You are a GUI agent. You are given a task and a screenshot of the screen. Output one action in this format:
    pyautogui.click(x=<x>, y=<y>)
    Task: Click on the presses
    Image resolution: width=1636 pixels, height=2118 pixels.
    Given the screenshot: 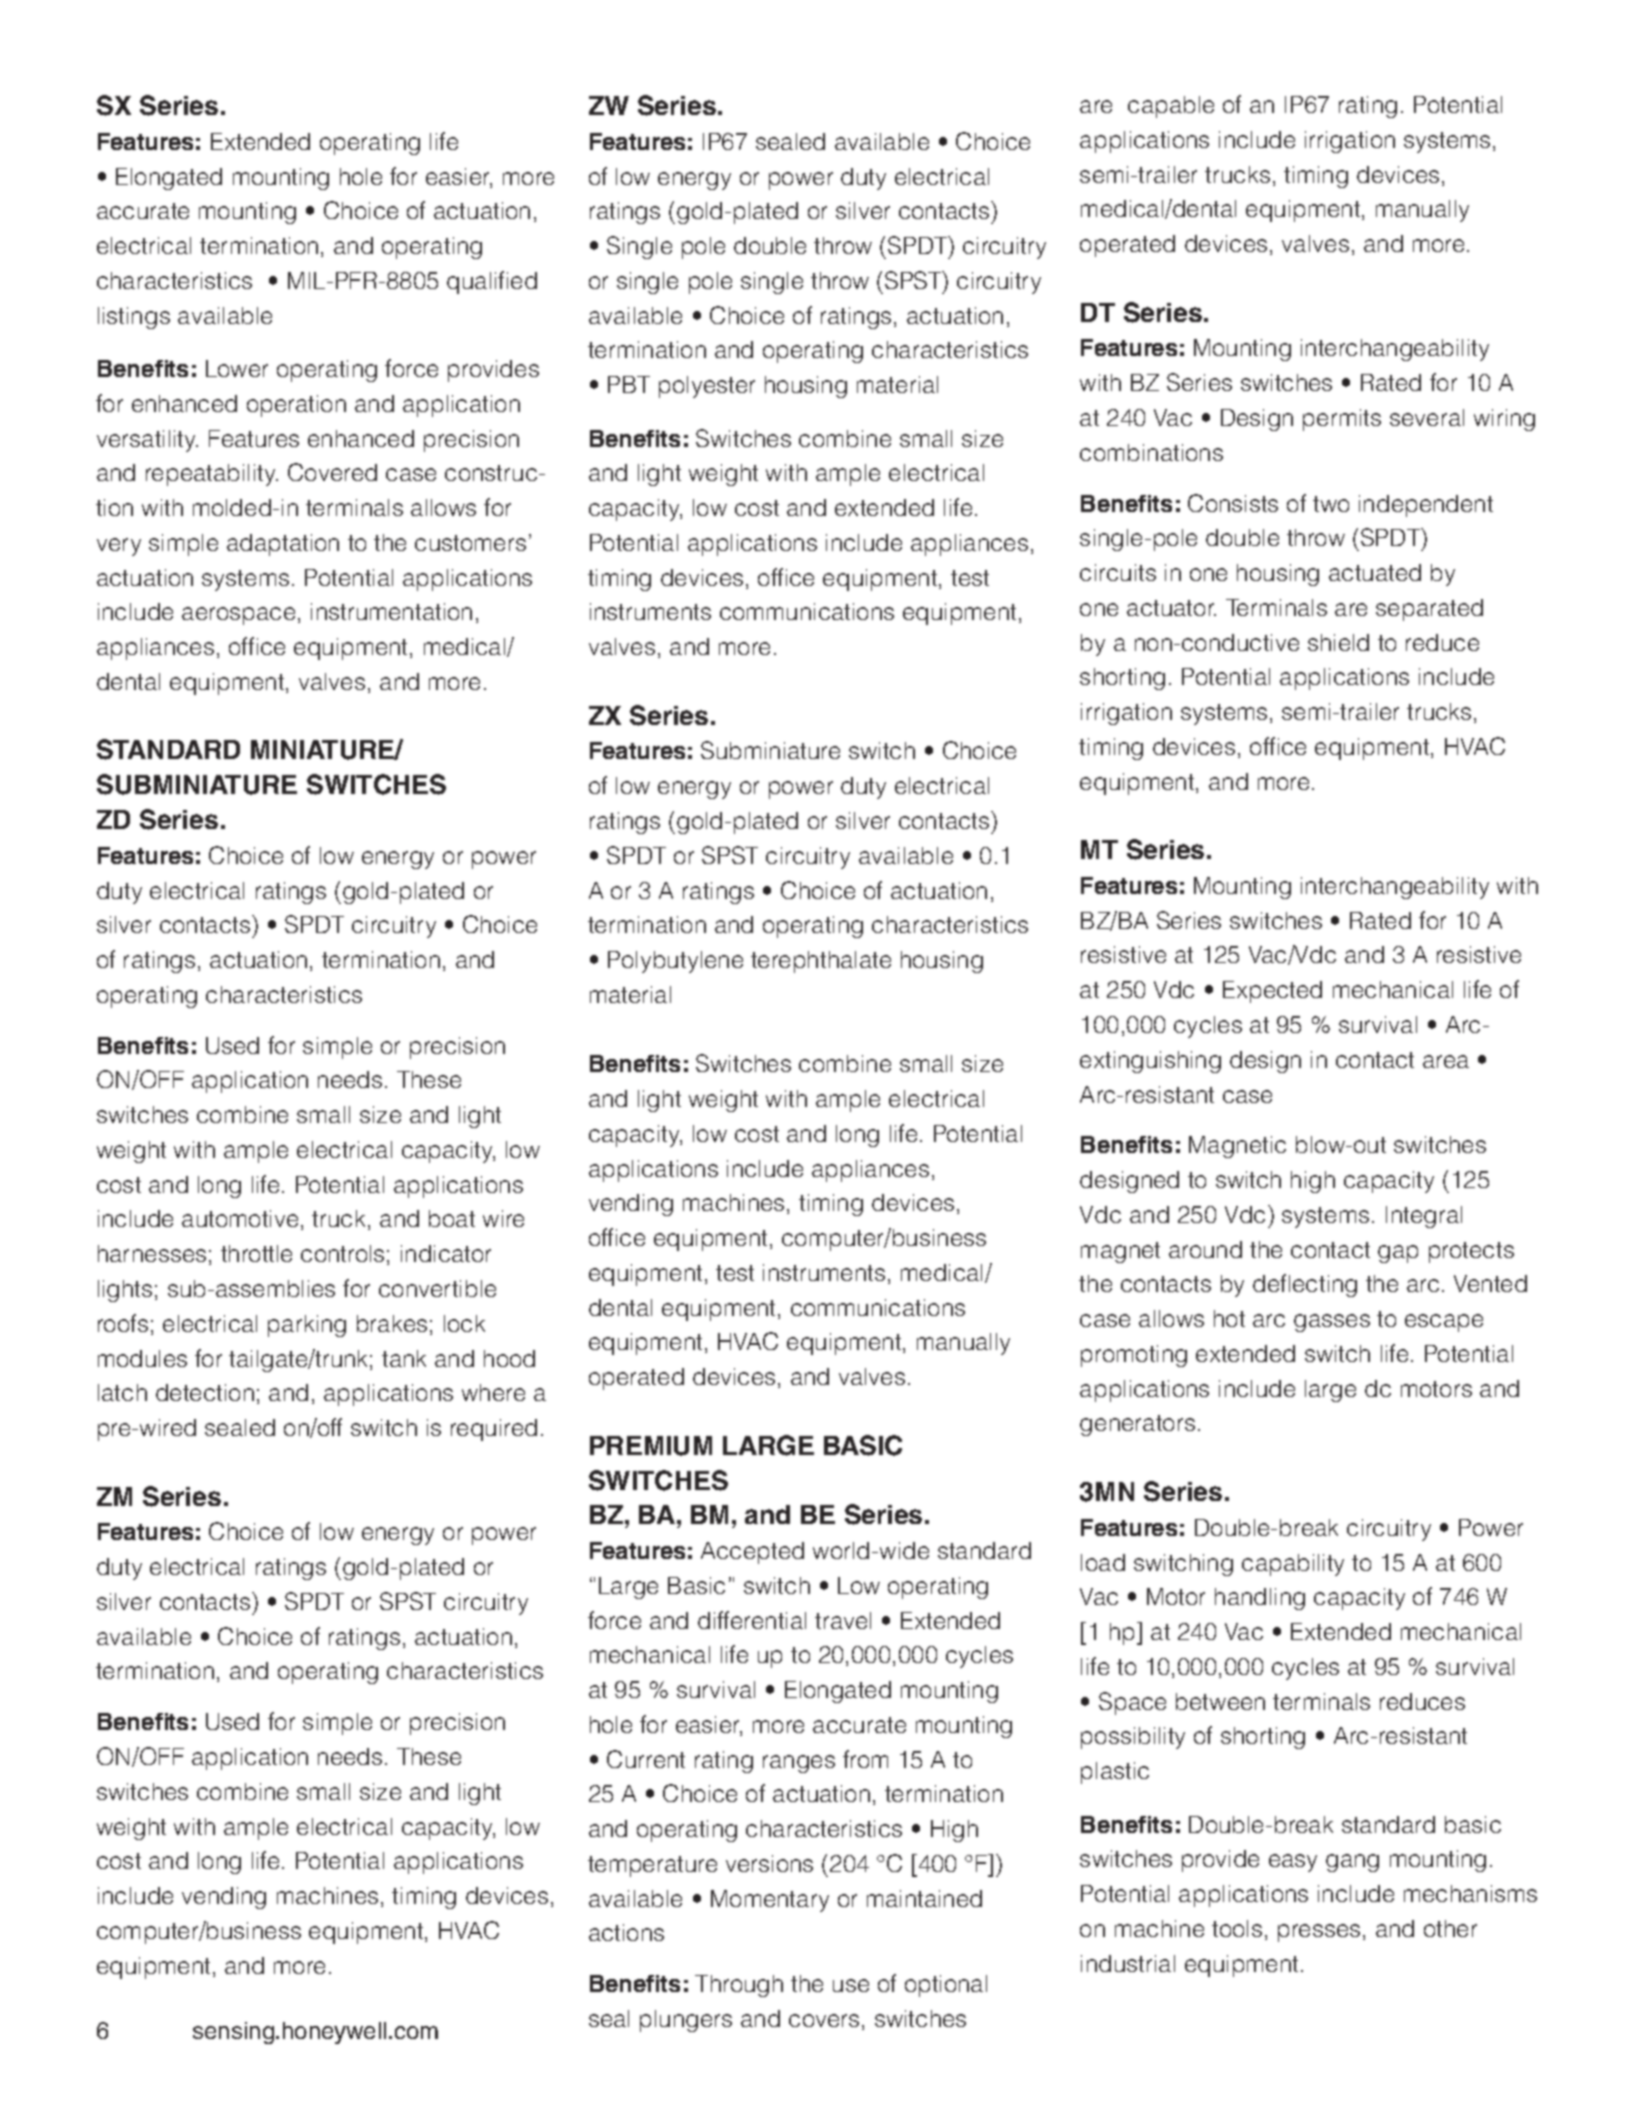 What is the action you would take?
    pyautogui.click(x=1319, y=1933)
